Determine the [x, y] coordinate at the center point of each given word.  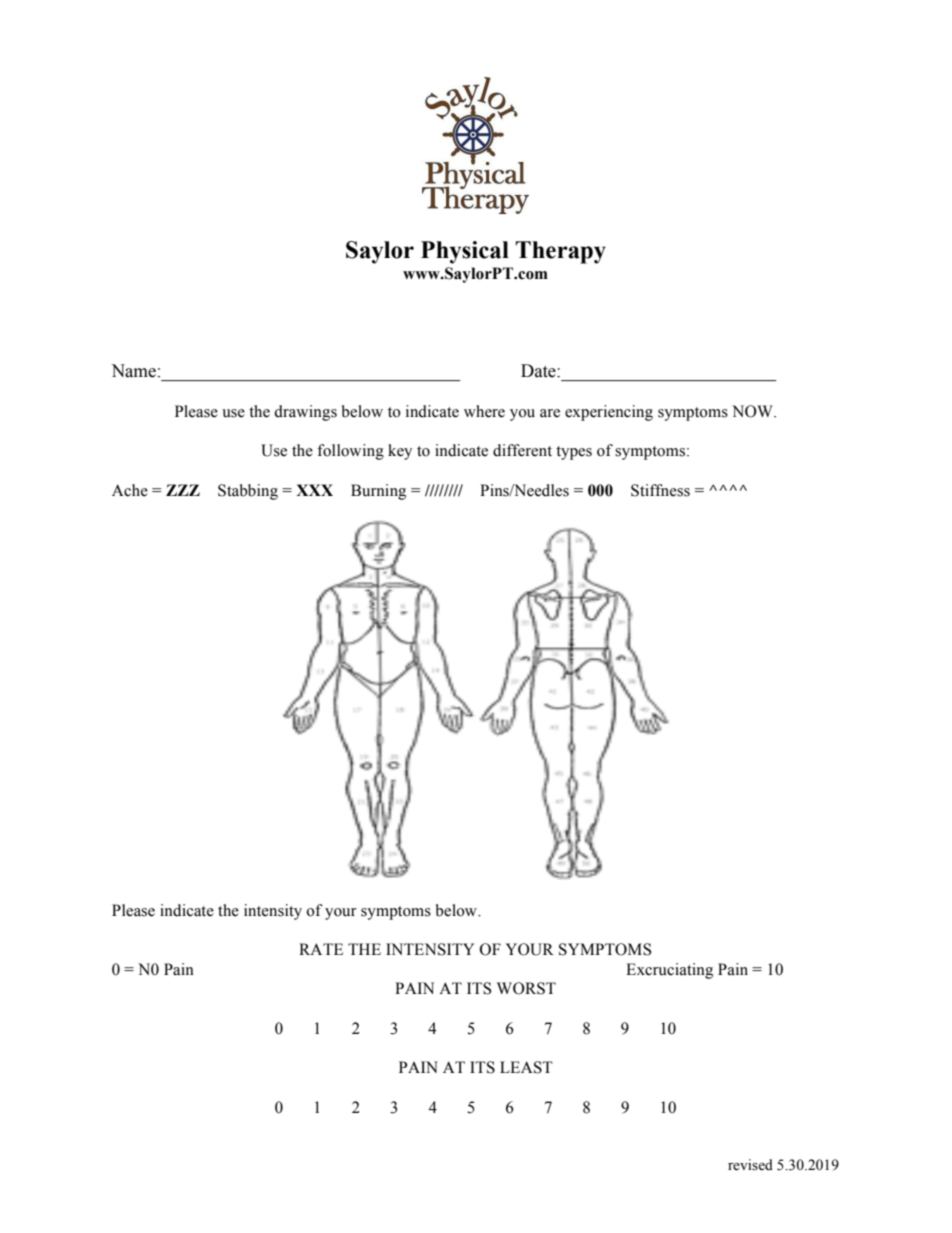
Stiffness [660, 490]
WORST [526, 988]
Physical [465, 252]
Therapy [560, 252]
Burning [378, 492]
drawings [305, 413]
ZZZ [183, 490]
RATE [321, 949]
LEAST [526, 1067]
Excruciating [669, 971]
